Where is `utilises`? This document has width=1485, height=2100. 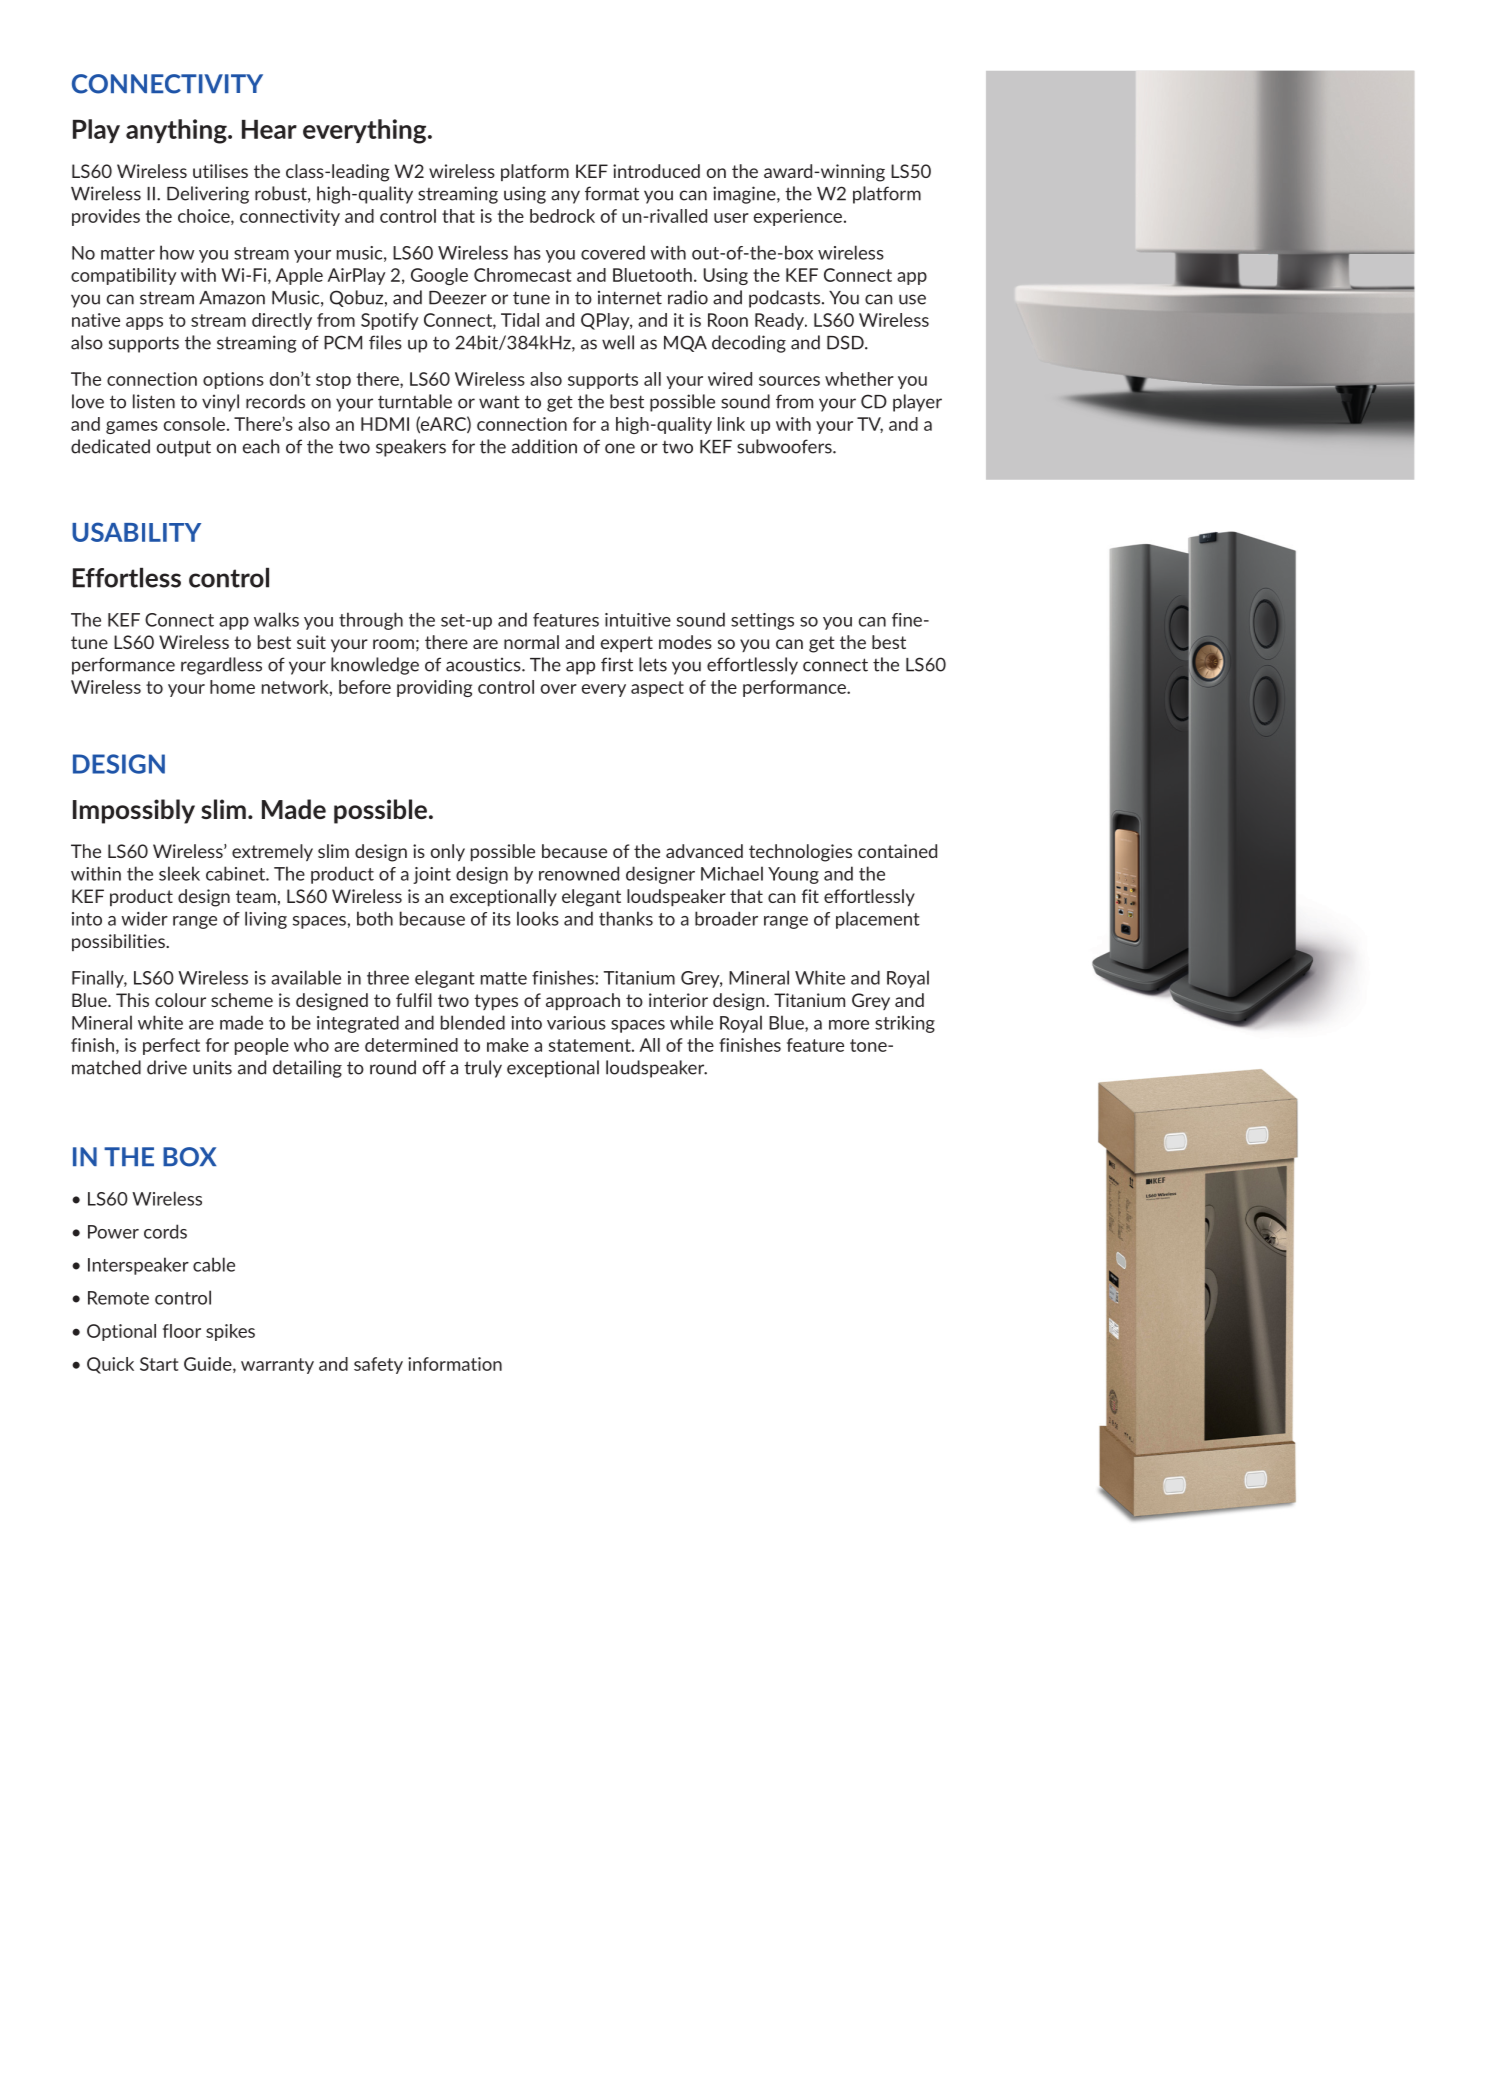
utilises is located at coordinates (220, 171).
